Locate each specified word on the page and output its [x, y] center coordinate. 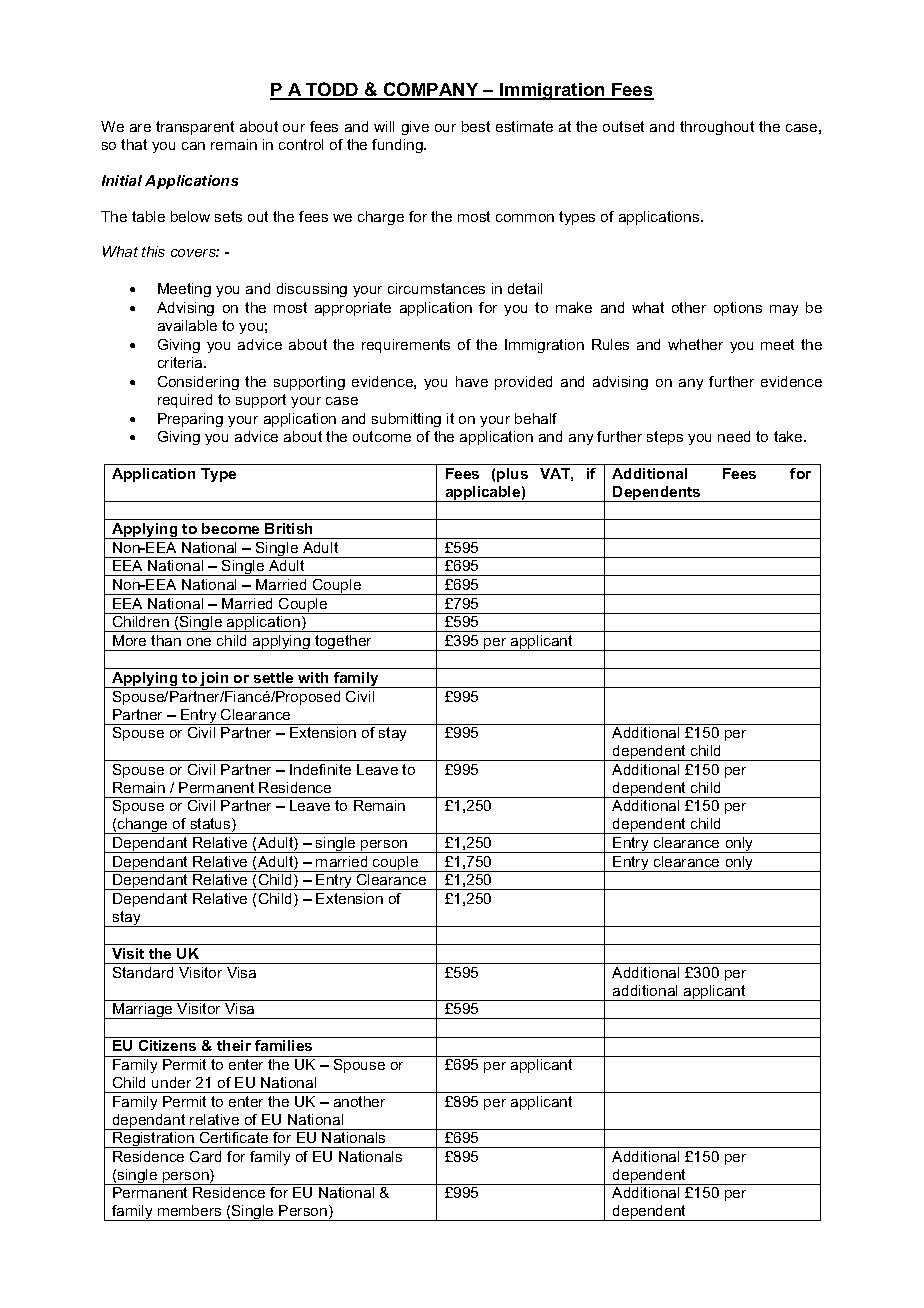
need [734, 436]
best [476, 126]
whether [695, 344]
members [189, 1210]
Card [205, 1156]
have [472, 381]
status [212, 825]
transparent [195, 128]
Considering [198, 383]
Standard [143, 972]
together [344, 643]
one [199, 642]
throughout [717, 128]
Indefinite [320, 769]
